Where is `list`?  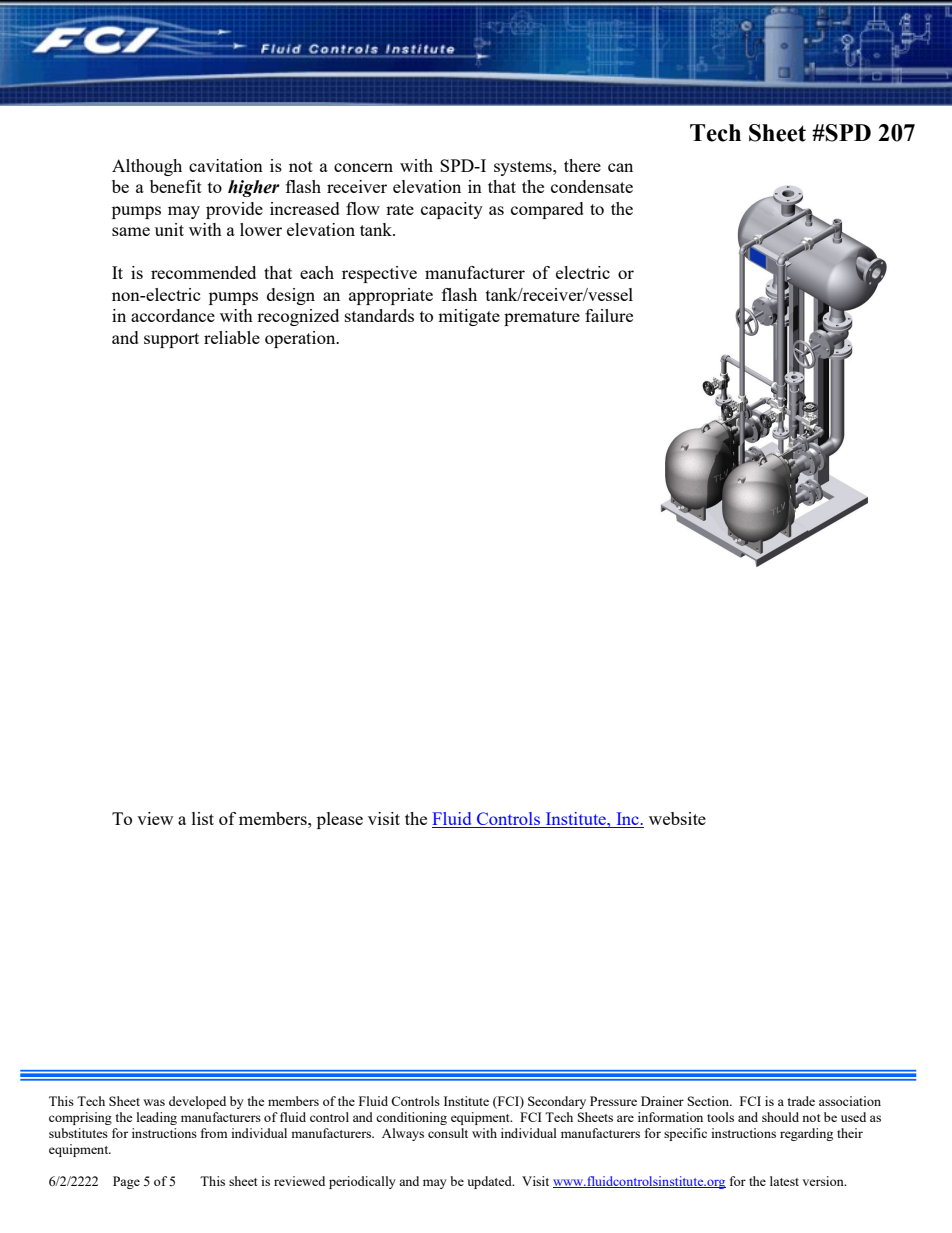
list is located at coordinates (203, 818).
